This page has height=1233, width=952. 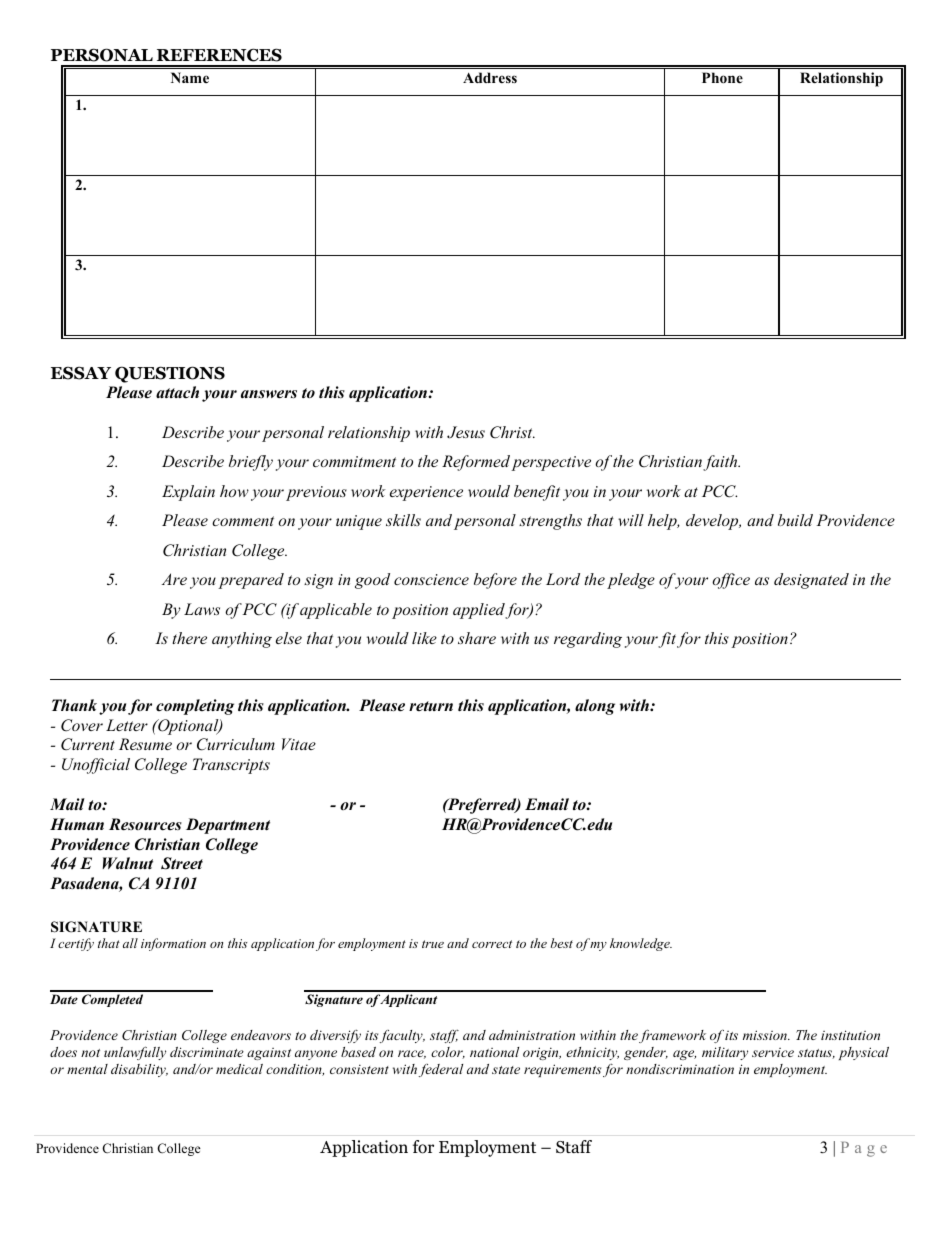 What do you see at coordinates (202, 609) in the page?
I see `Laws` at bounding box center [202, 609].
